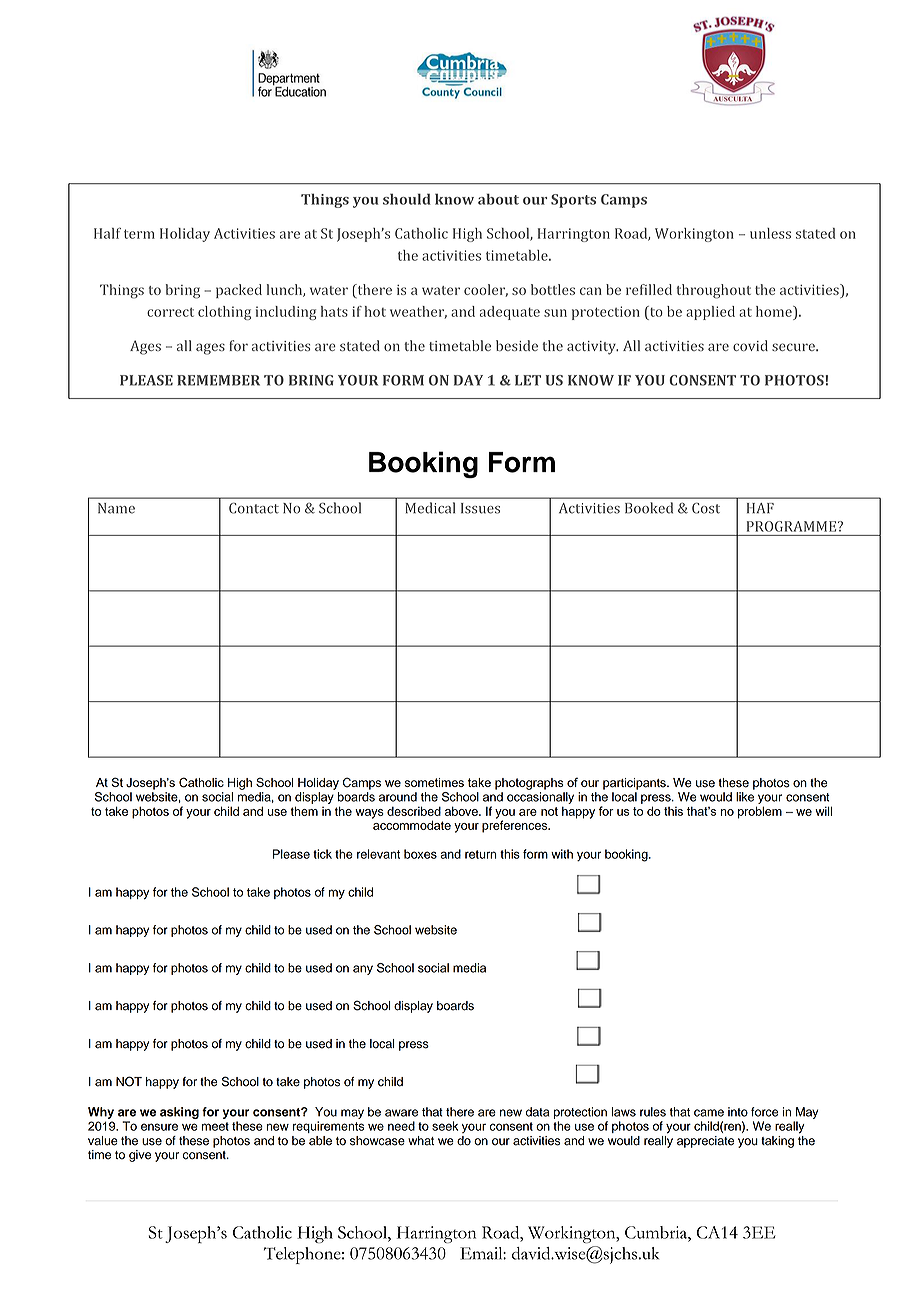 This screenshot has width=924, height=1308. I want to click on term, so click(139, 234).
